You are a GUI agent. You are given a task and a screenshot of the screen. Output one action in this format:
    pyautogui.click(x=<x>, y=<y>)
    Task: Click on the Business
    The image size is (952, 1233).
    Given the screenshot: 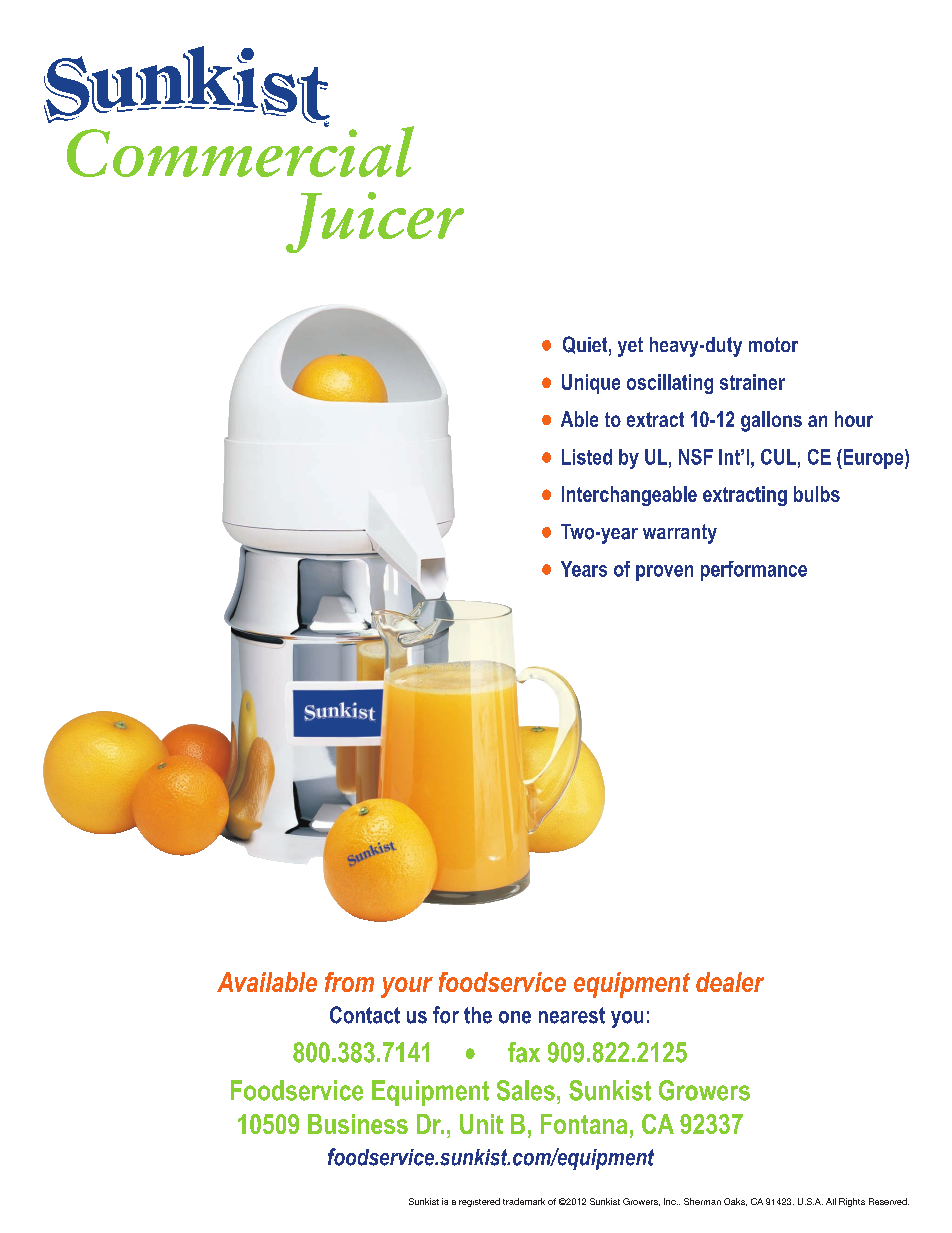 What is the action you would take?
    pyautogui.click(x=358, y=1124)
